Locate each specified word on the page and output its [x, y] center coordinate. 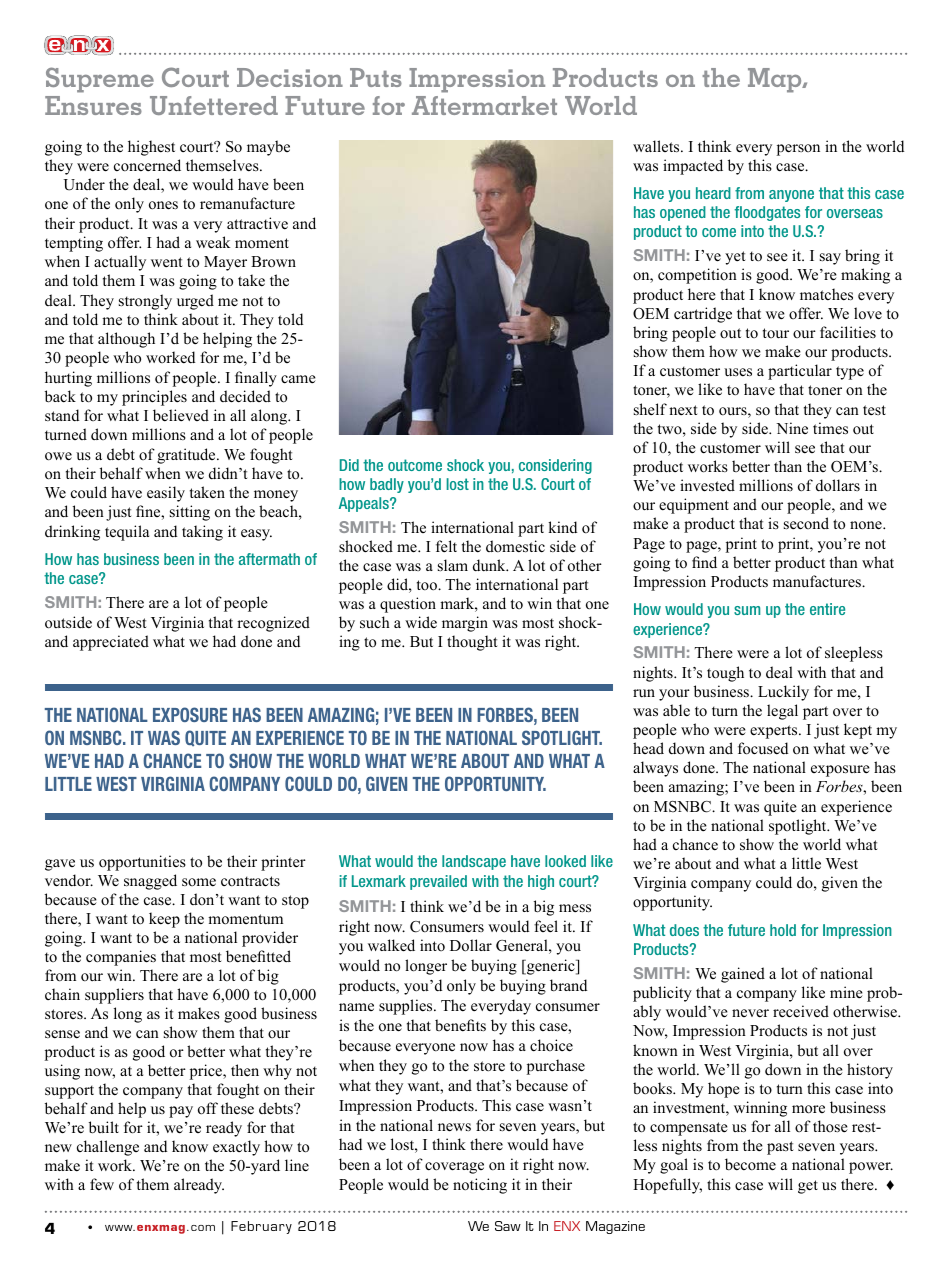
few [102, 1184]
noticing [480, 1186]
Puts [376, 77]
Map [776, 80]
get [808, 1187]
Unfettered [214, 105]
